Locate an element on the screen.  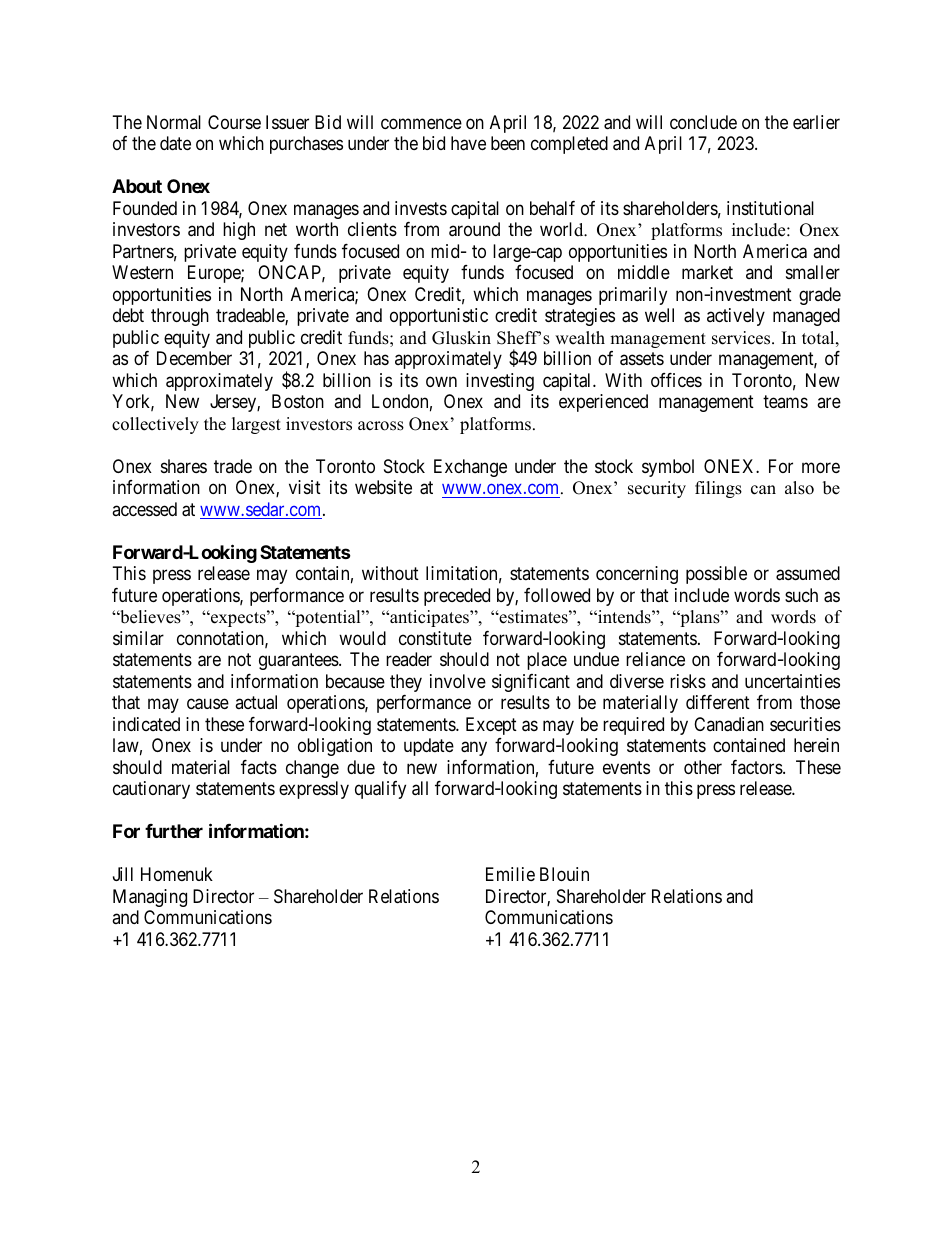
such is located at coordinates (801, 595).
